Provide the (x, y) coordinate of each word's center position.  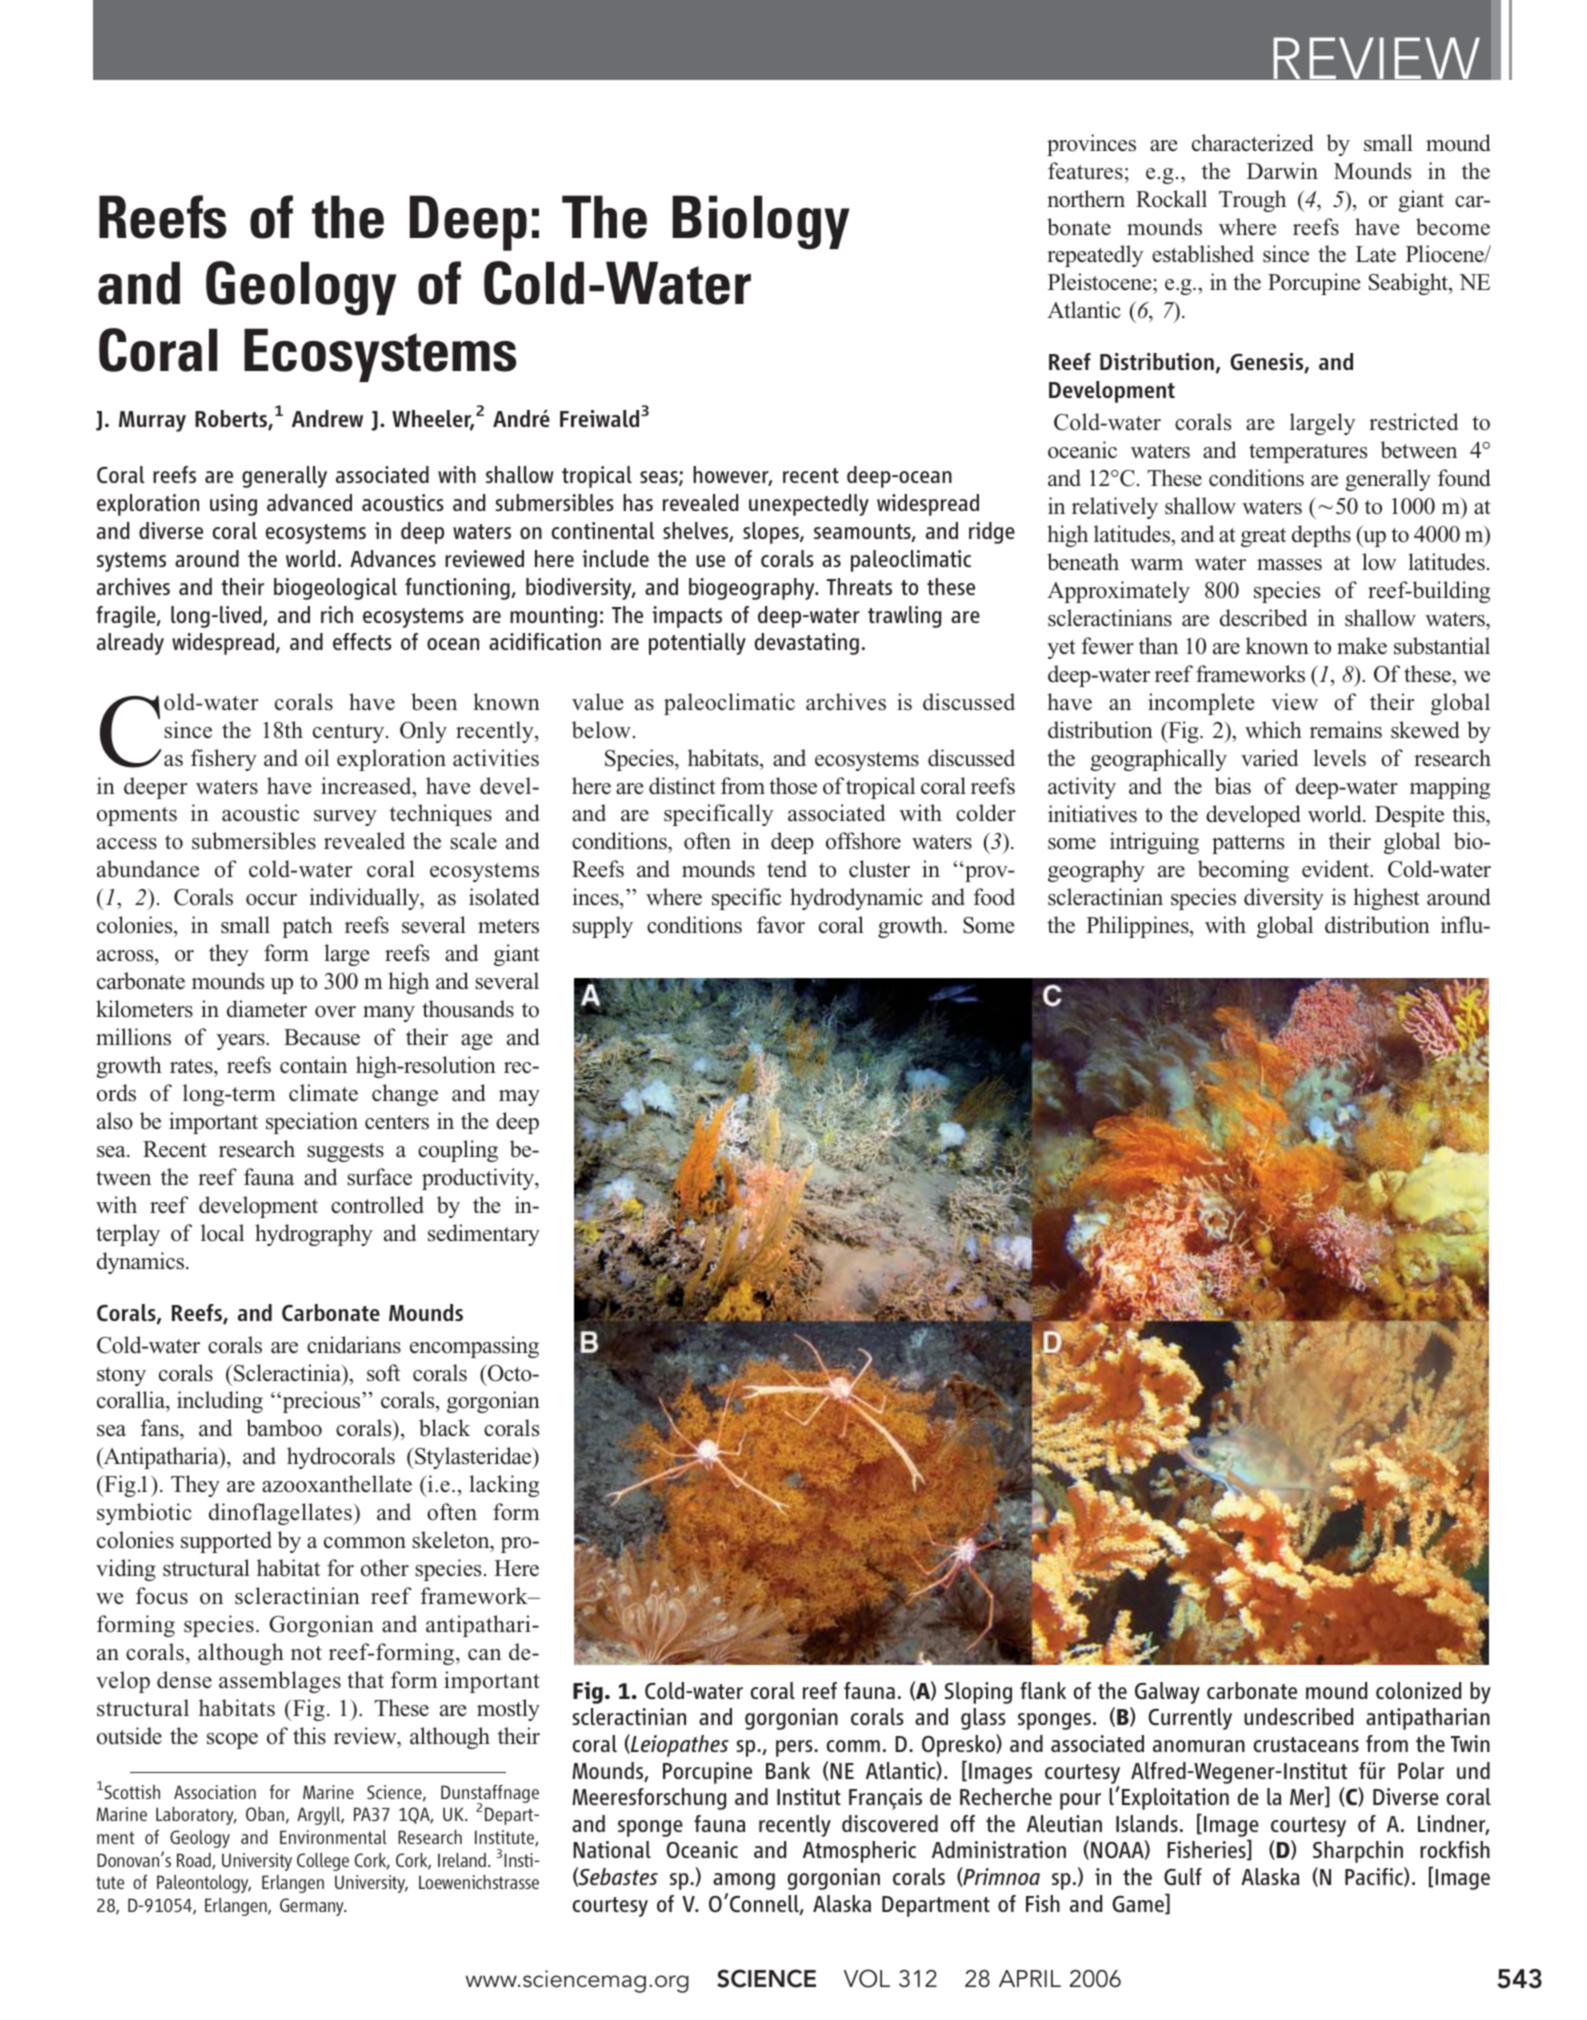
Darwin (1282, 171)
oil (317, 758)
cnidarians (354, 1345)
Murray (152, 421)
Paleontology (204, 1884)
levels (1339, 758)
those (793, 786)
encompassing (474, 1347)
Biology (760, 222)
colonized (1418, 1690)
